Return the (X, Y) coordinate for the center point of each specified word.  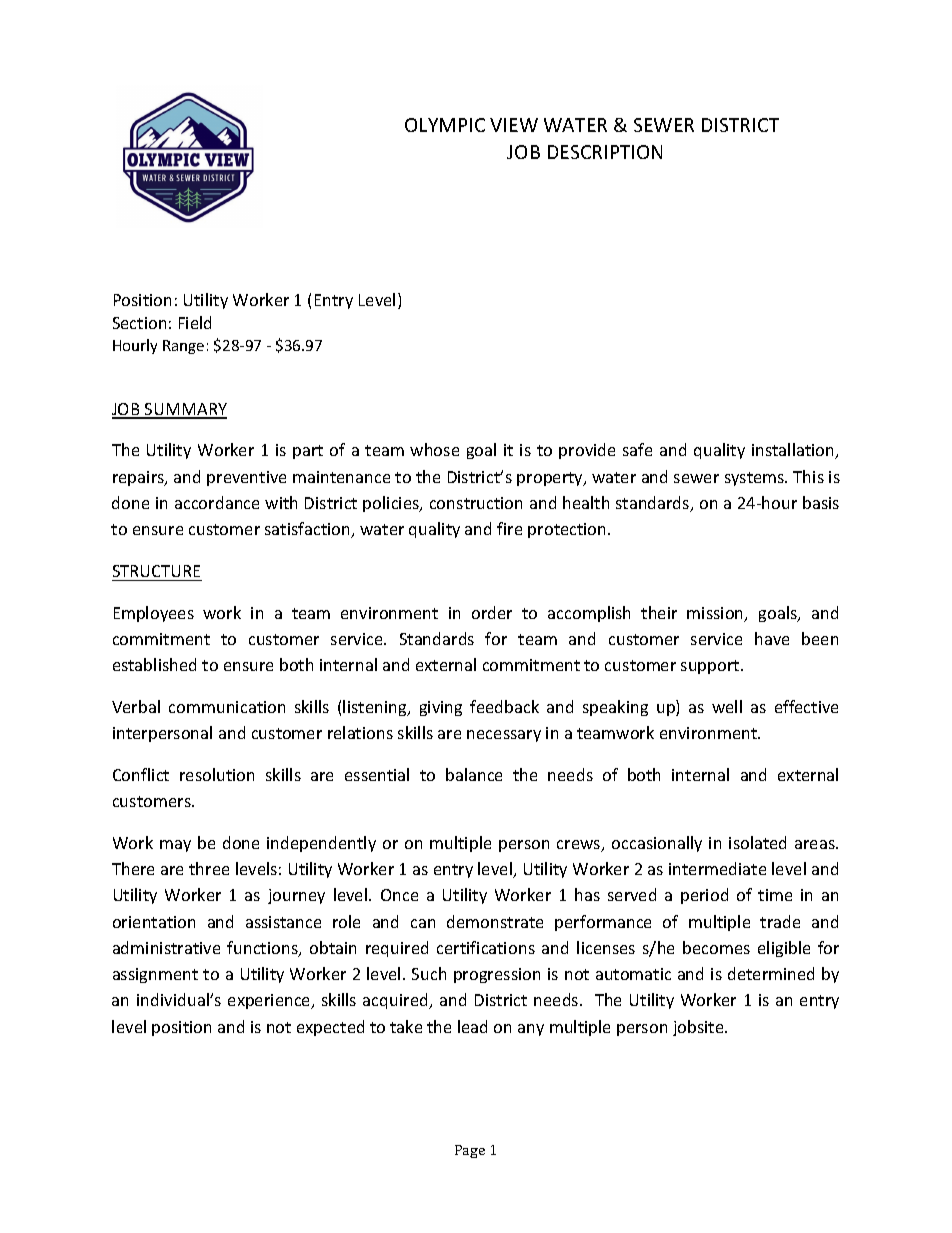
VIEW (514, 125)
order (492, 612)
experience (270, 1001)
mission (716, 614)
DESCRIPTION (605, 152)
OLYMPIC (445, 125)
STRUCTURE (156, 571)
